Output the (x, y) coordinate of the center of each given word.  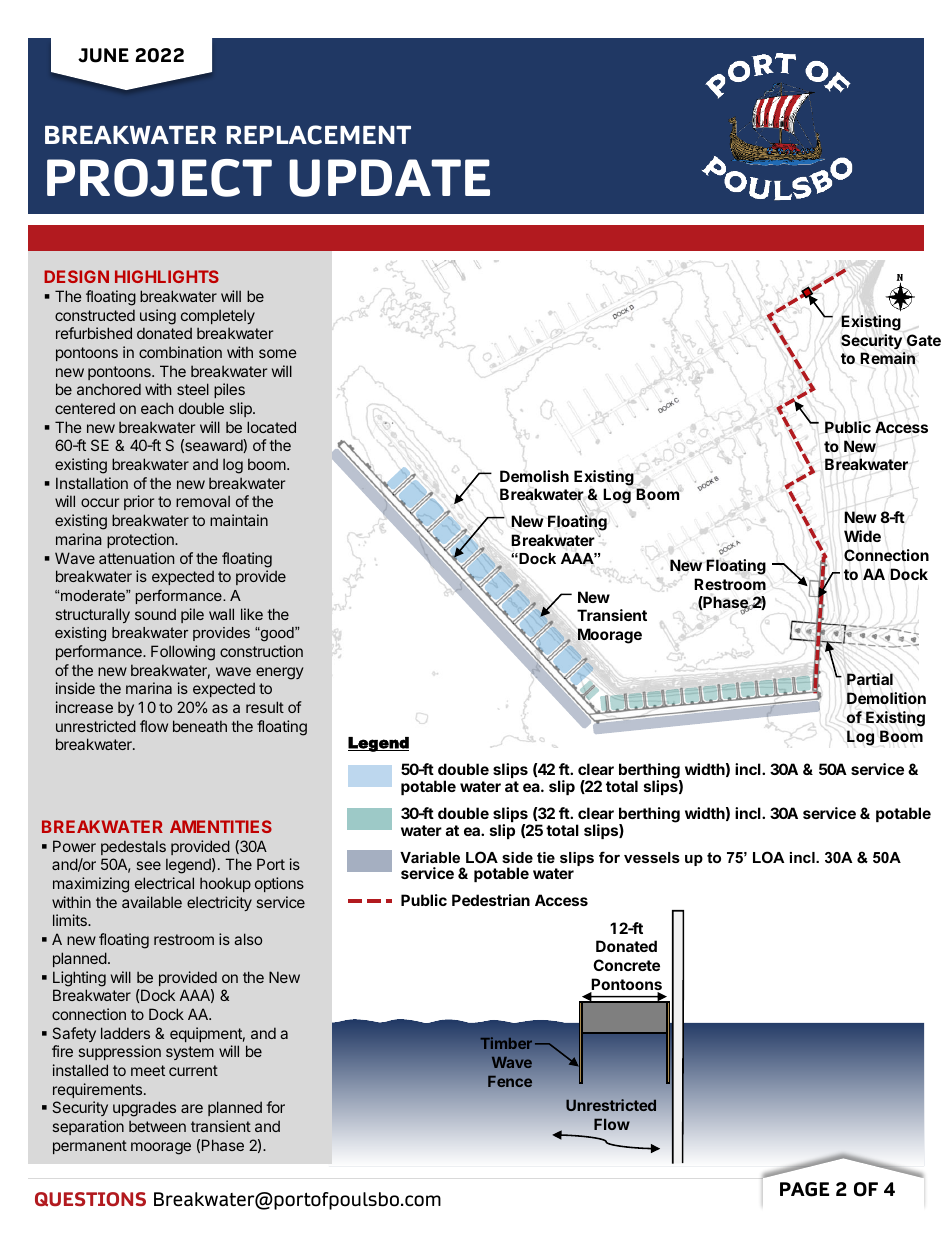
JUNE (103, 55)
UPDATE (389, 178)
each (157, 408)
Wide (862, 536)
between (157, 1126)
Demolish (534, 476)
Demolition (886, 698)
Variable (430, 857)
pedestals (133, 847)
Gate (924, 340)
